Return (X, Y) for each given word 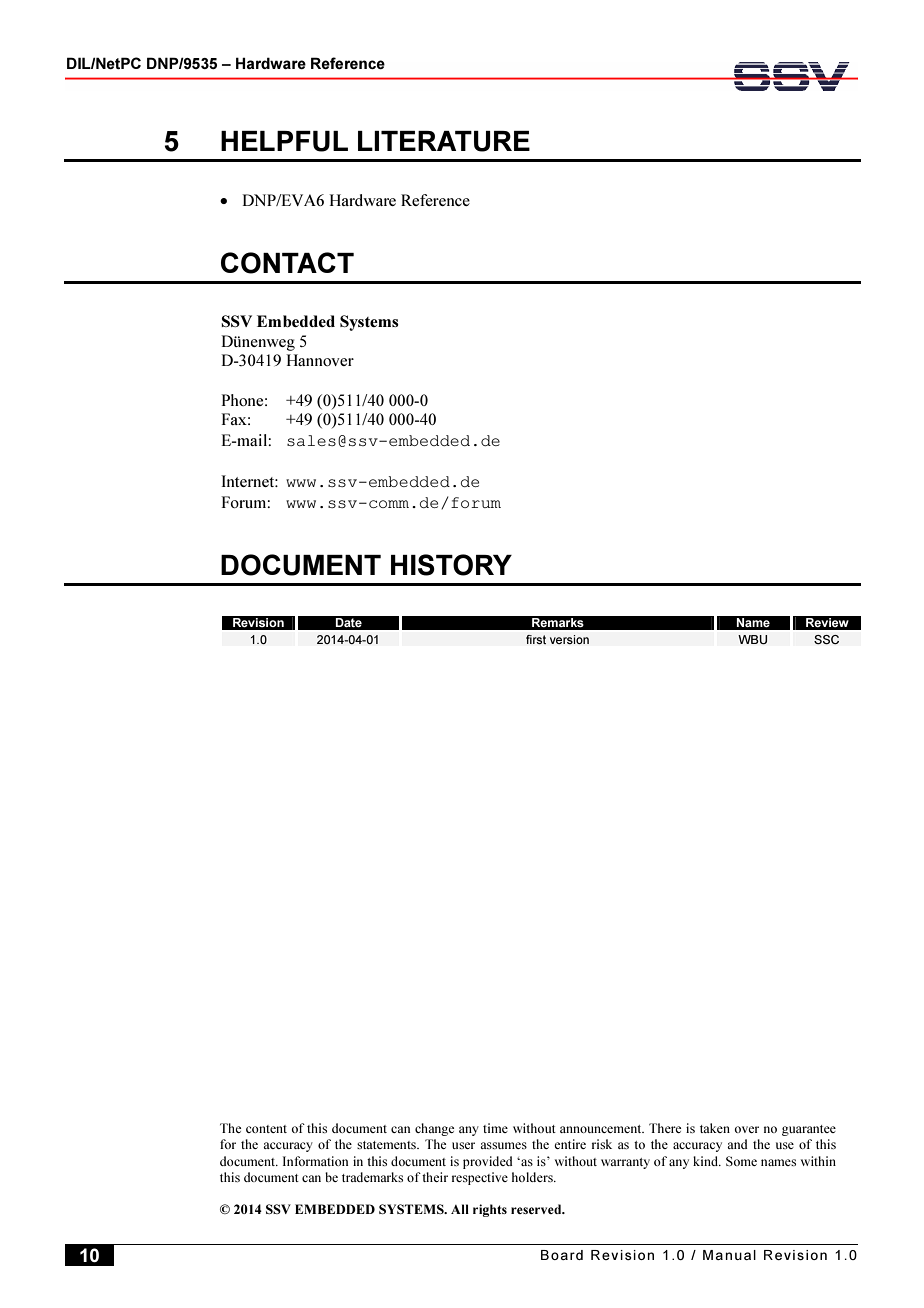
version (569, 640)
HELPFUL (284, 141)
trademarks (372, 1177)
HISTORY (451, 565)
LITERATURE (444, 141)
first (536, 640)
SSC (826, 640)
